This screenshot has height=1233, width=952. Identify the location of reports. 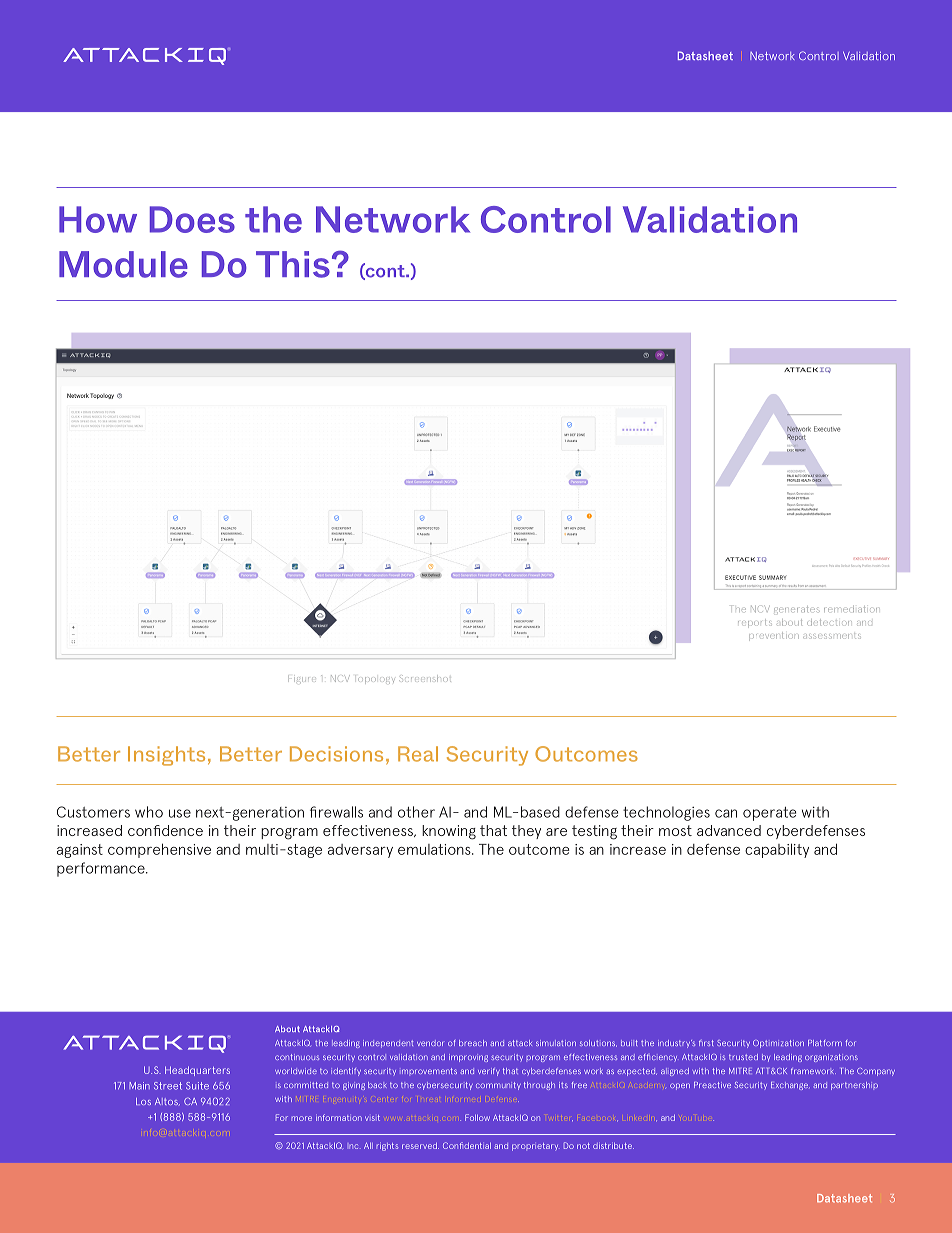
(754, 623).
